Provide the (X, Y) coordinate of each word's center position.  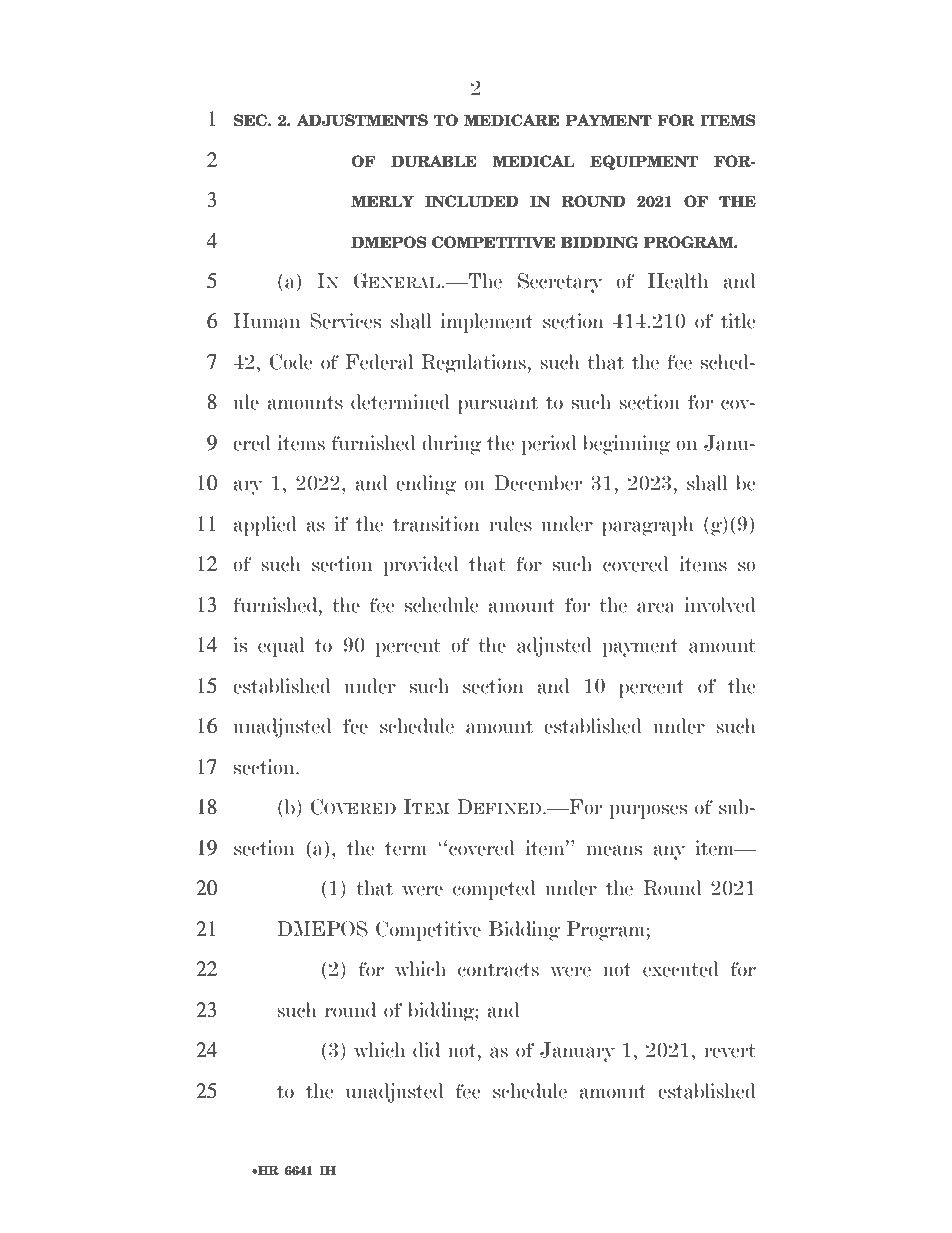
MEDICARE (511, 120)
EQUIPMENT (644, 162)
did (426, 1050)
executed (681, 969)
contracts (498, 970)
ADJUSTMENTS (362, 120)
